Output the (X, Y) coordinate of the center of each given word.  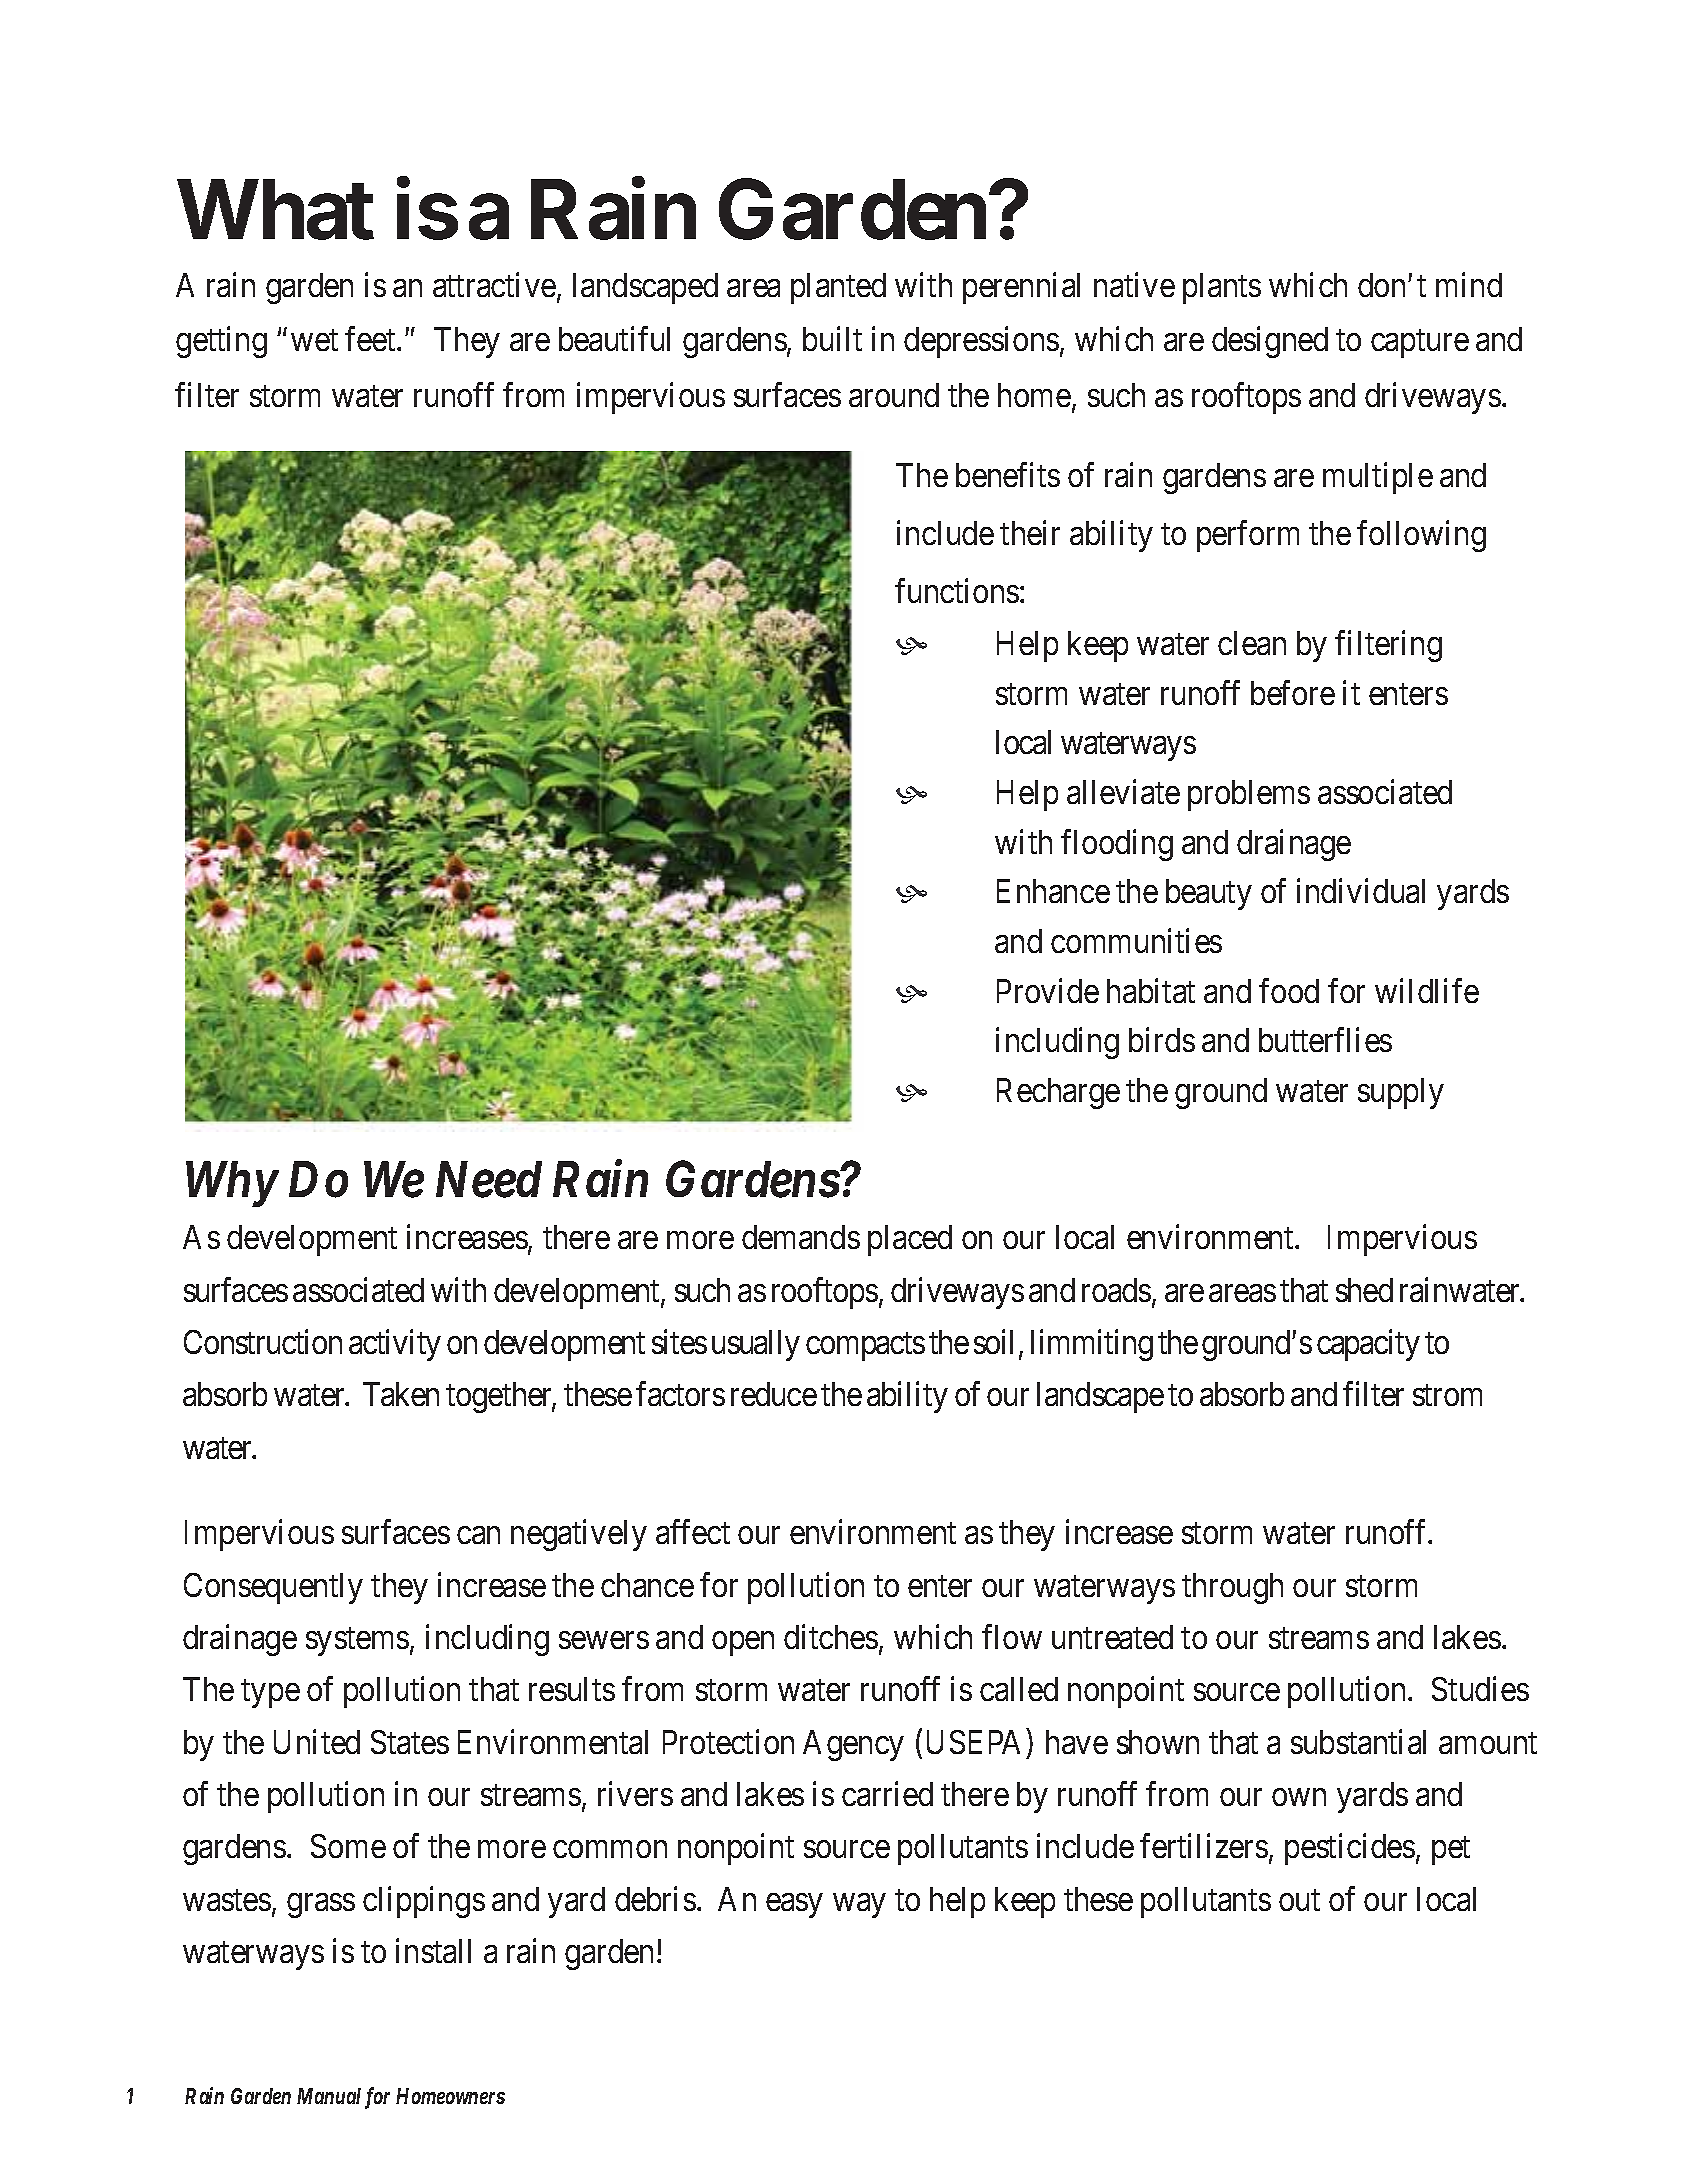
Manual (329, 2096)
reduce (774, 1394)
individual (1361, 891)
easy (794, 1906)
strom (1447, 1395)
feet (371, 338)
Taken (401, 1394)
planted (838, 288)
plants (1222, 288)
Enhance (1053, 891)
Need (489, 1179)
